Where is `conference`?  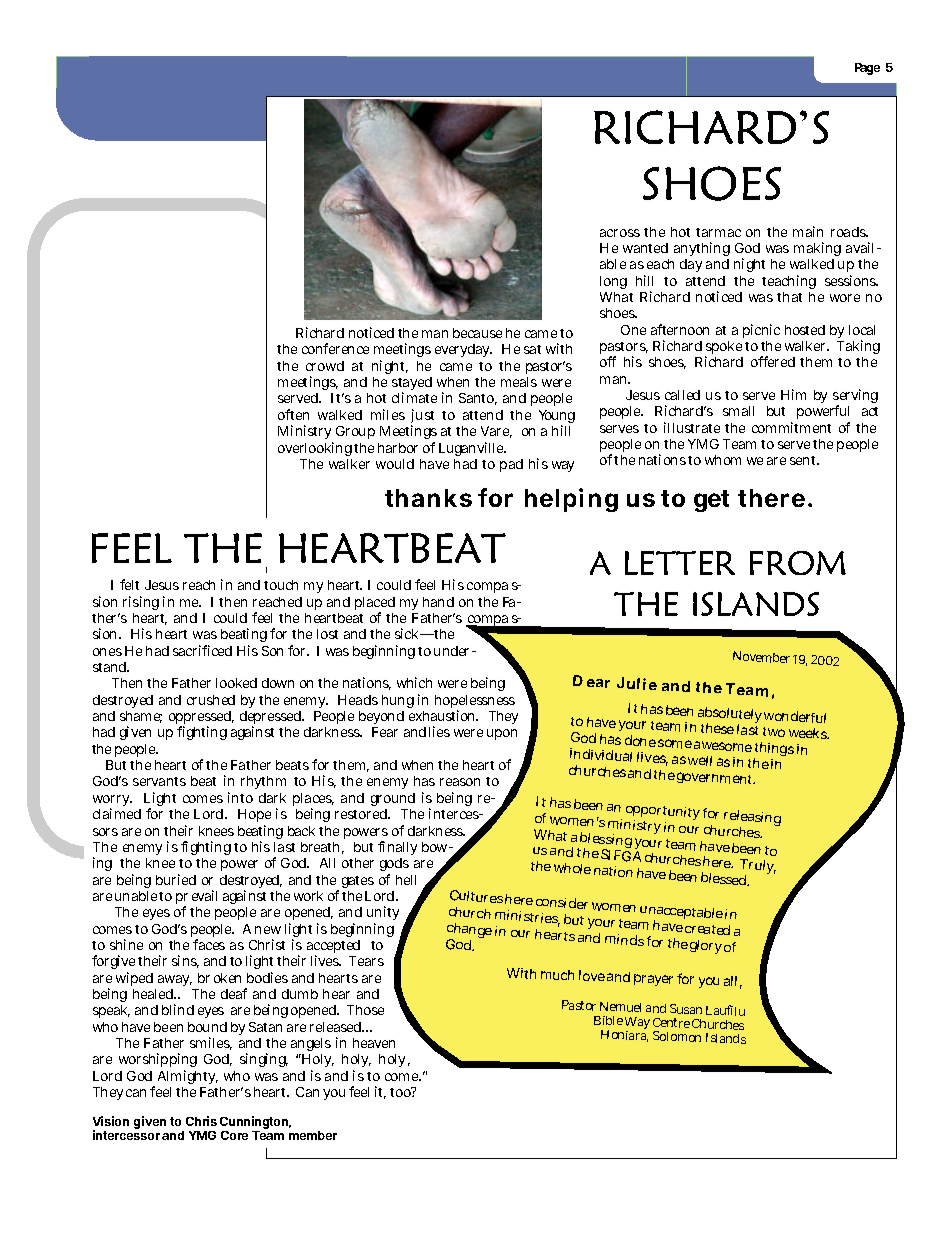 conference is located at coordinates (335, 348).
